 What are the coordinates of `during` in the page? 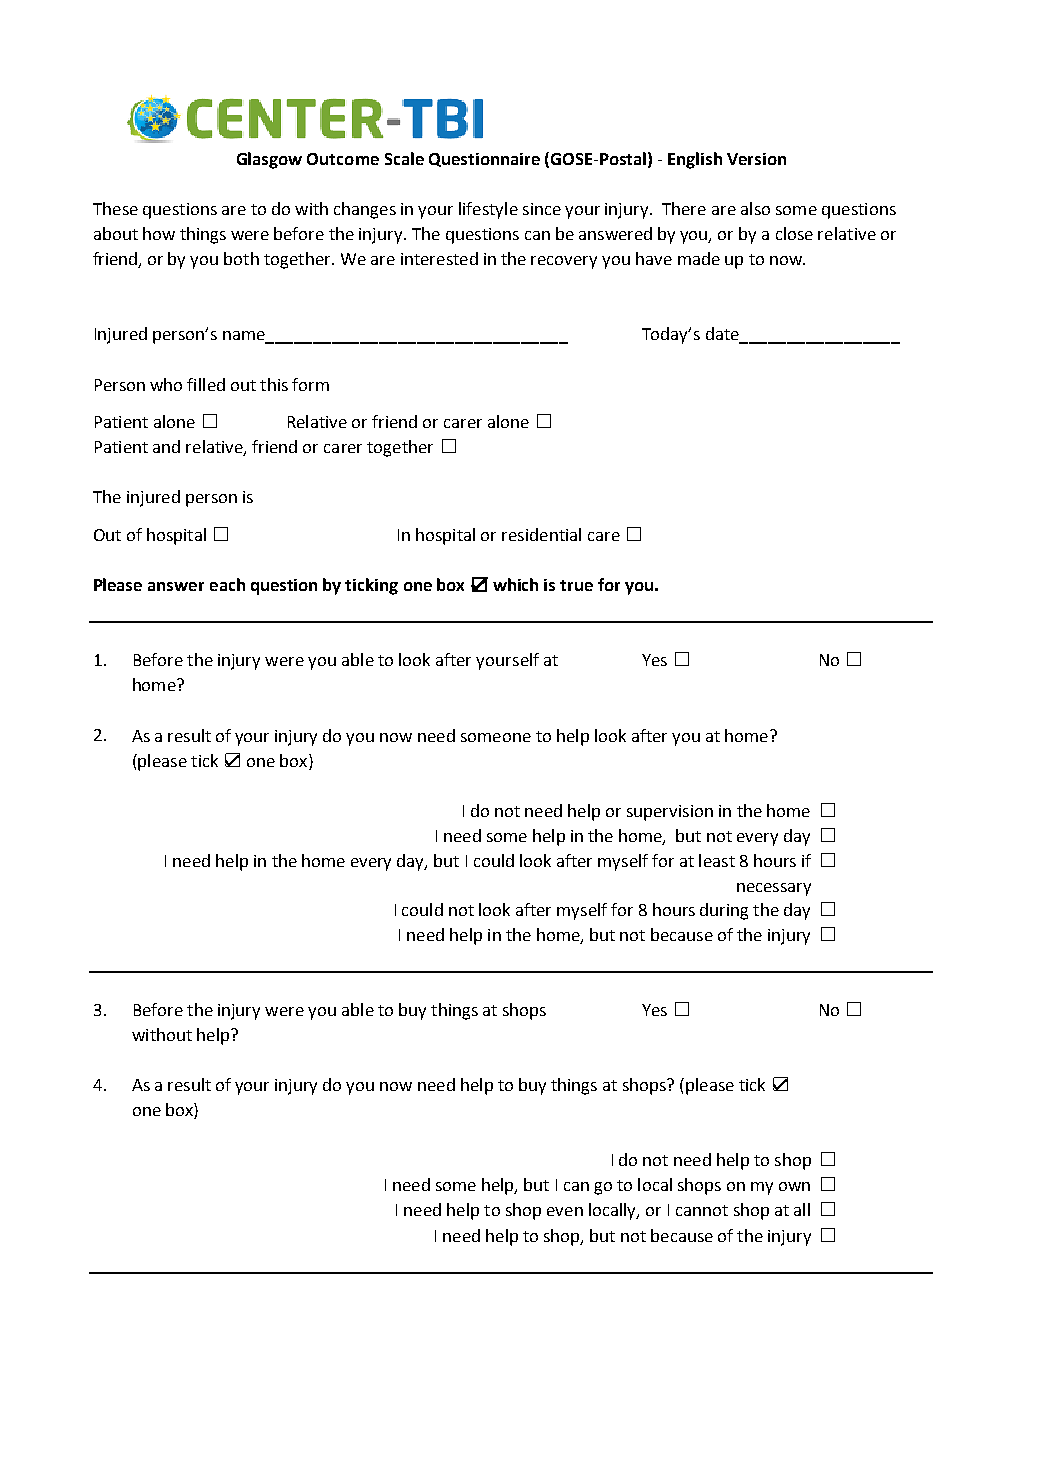 It's located at (724, 911).
